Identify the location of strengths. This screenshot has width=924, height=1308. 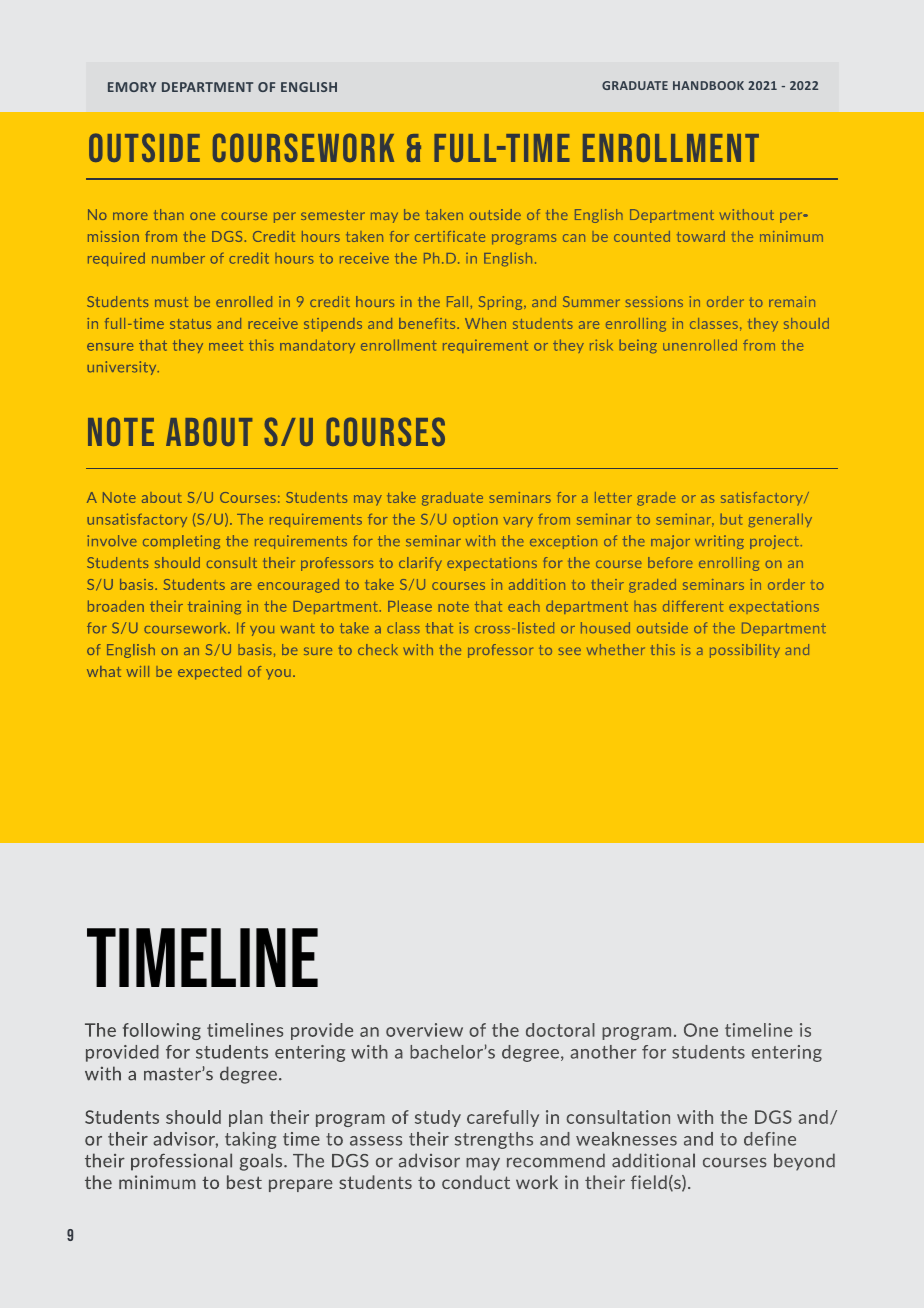
(494, 1140).
